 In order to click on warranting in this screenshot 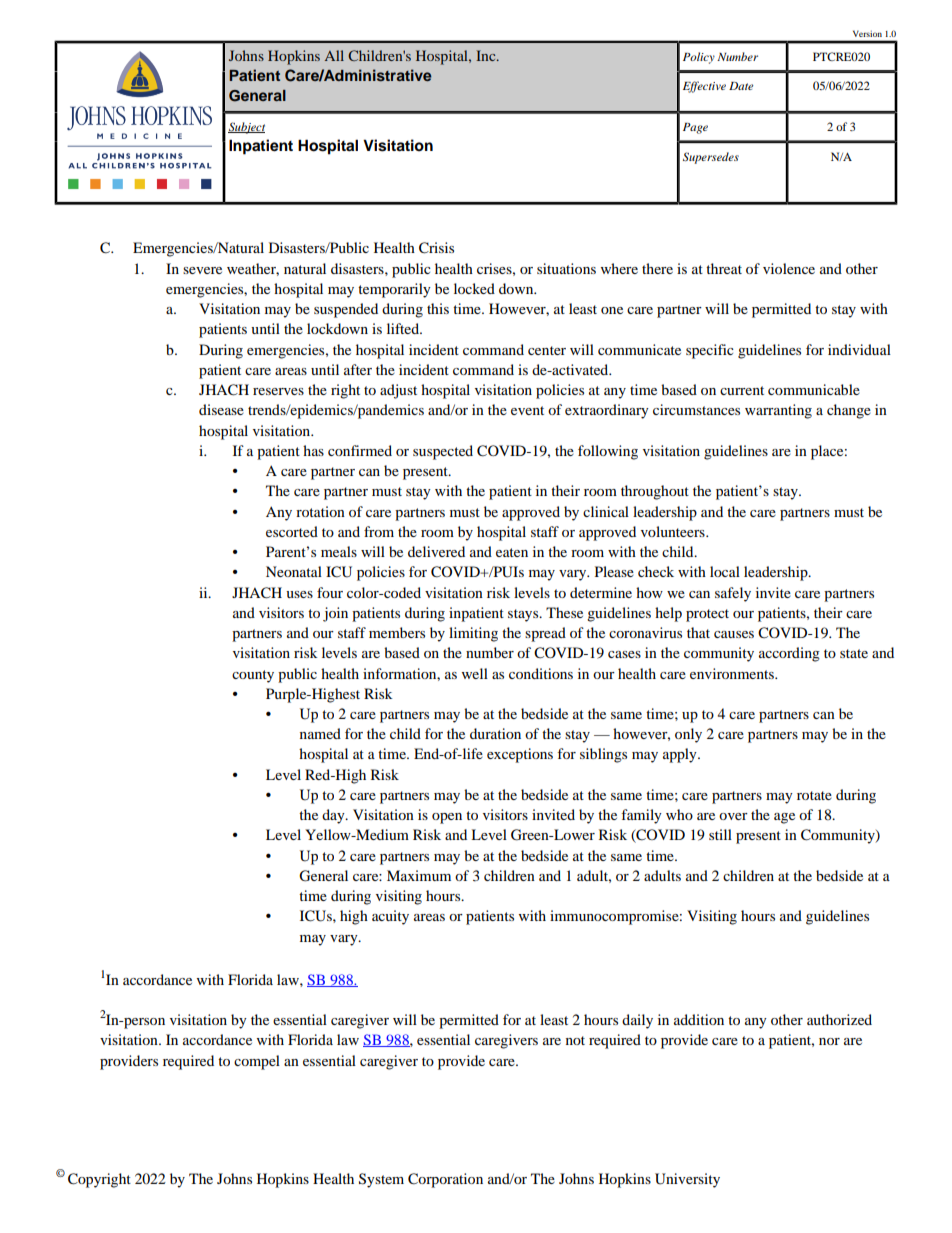, I will do `click(778, 411)`.
